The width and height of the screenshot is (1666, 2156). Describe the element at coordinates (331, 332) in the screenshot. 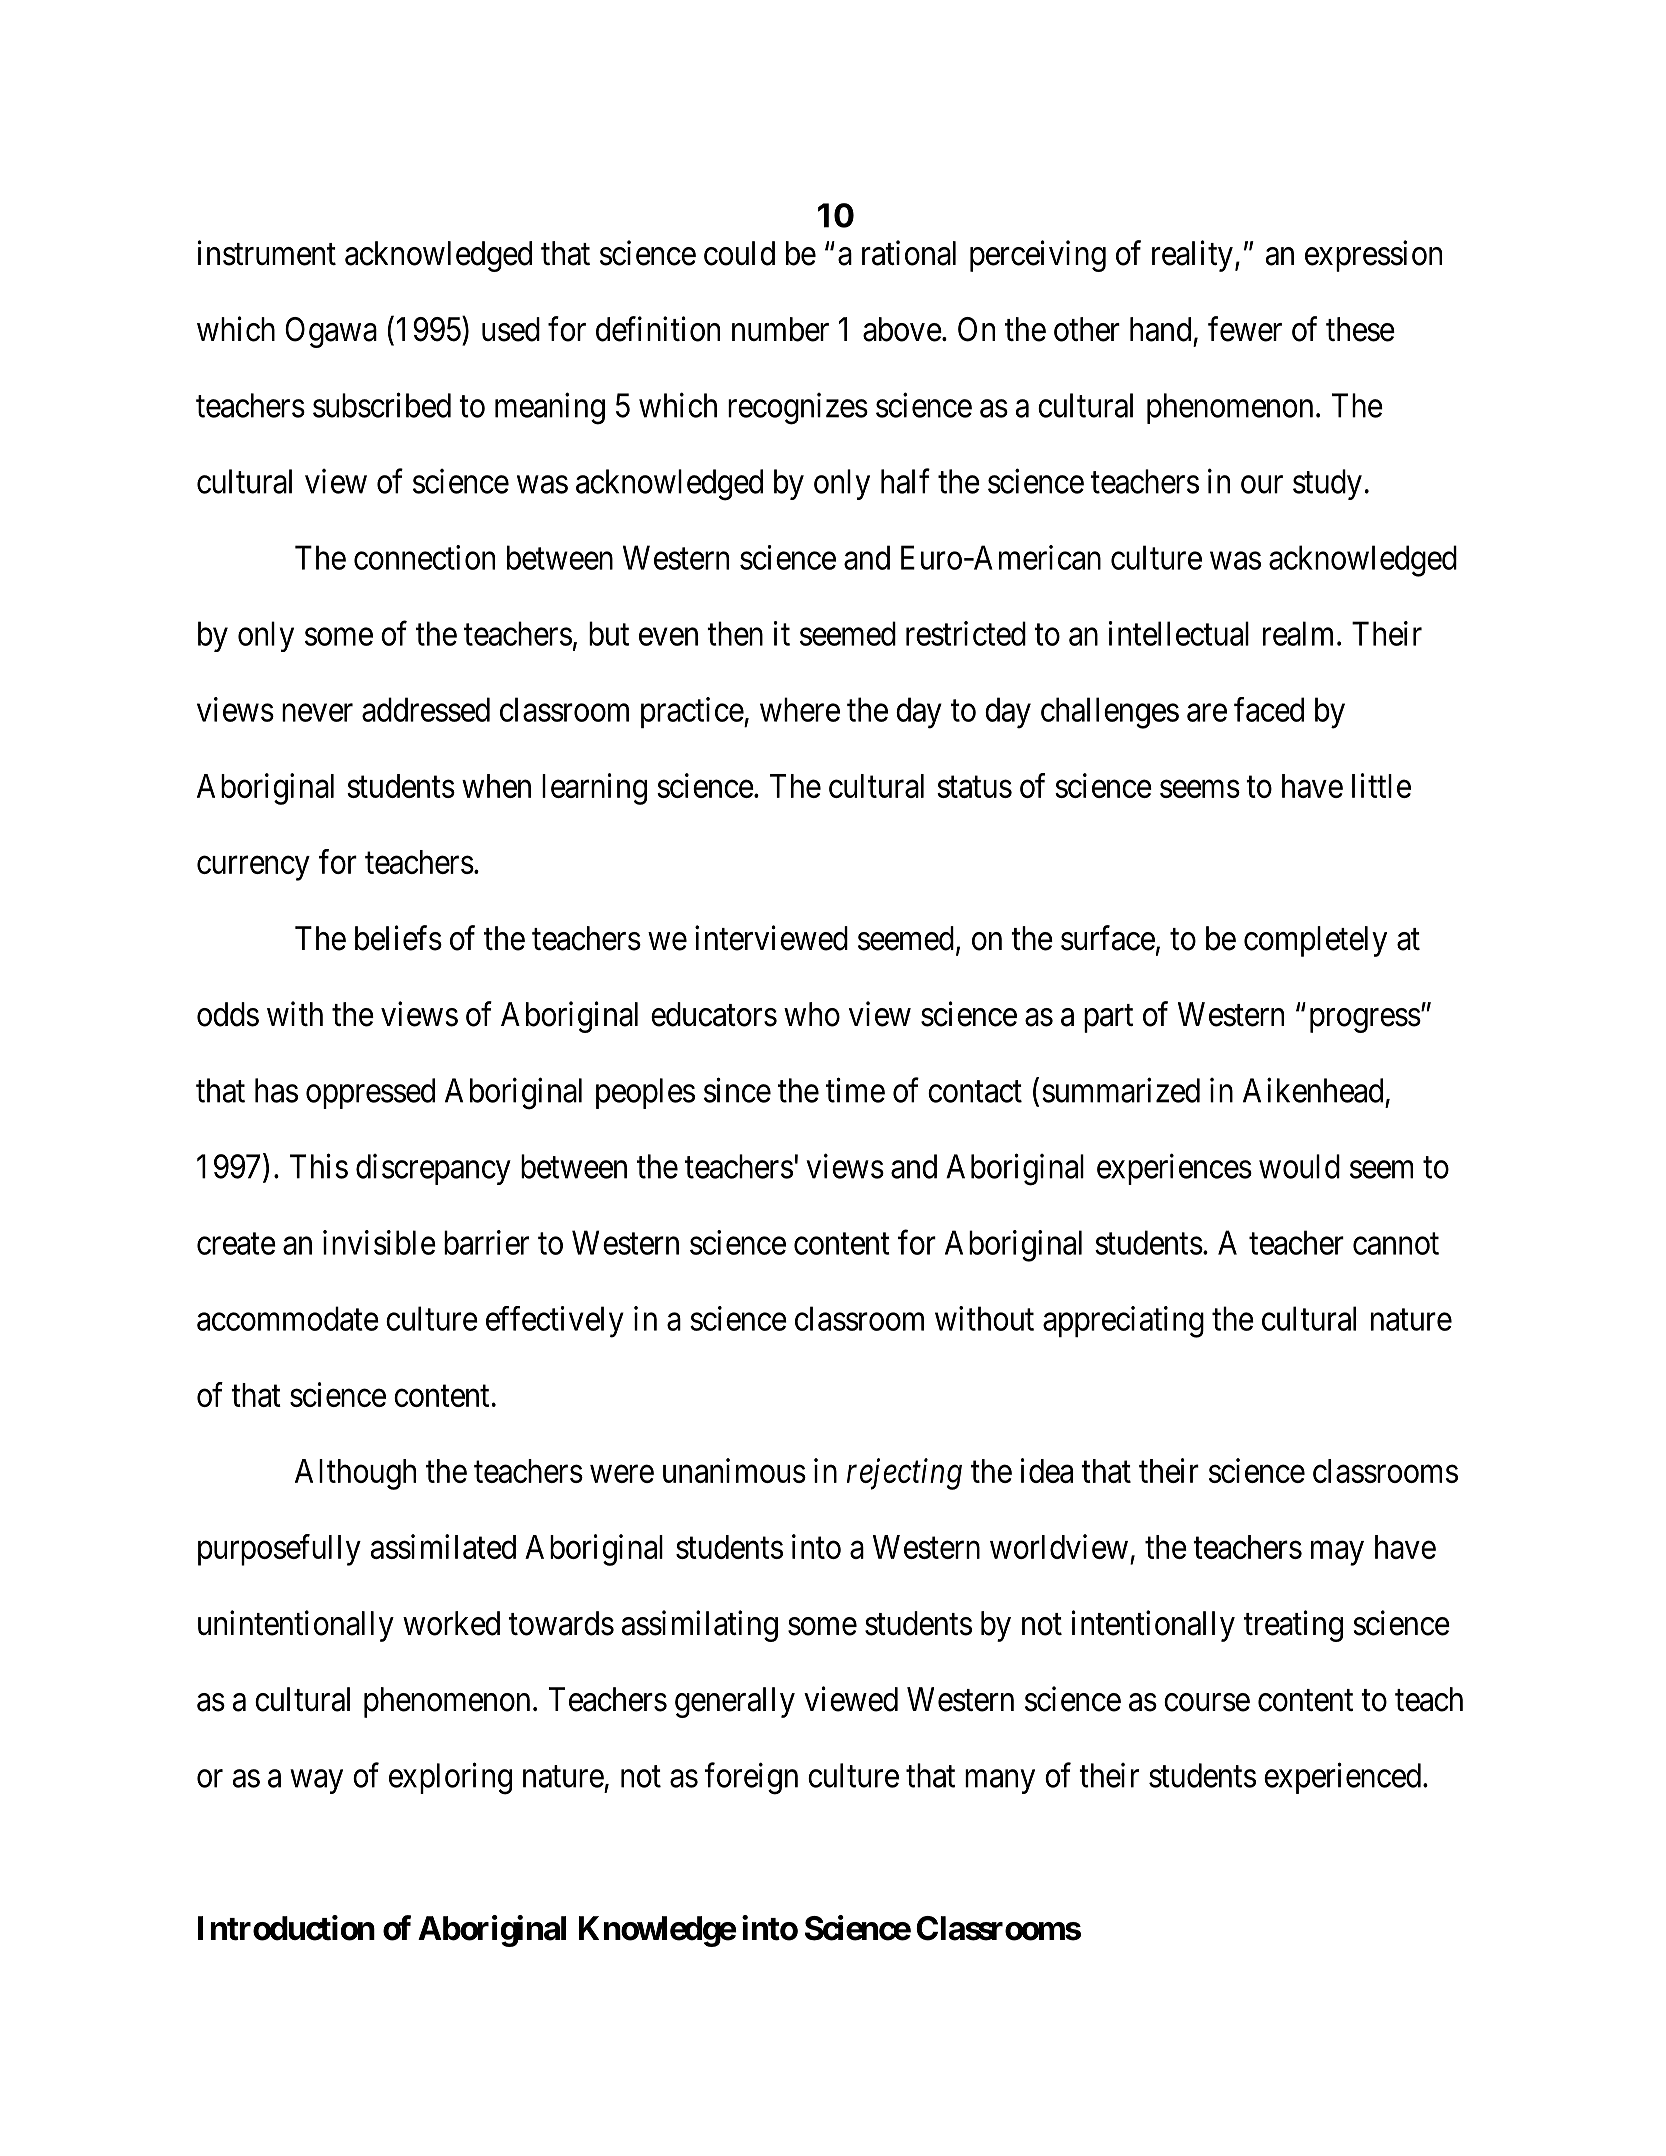

I see `Ogawa` at that location.
